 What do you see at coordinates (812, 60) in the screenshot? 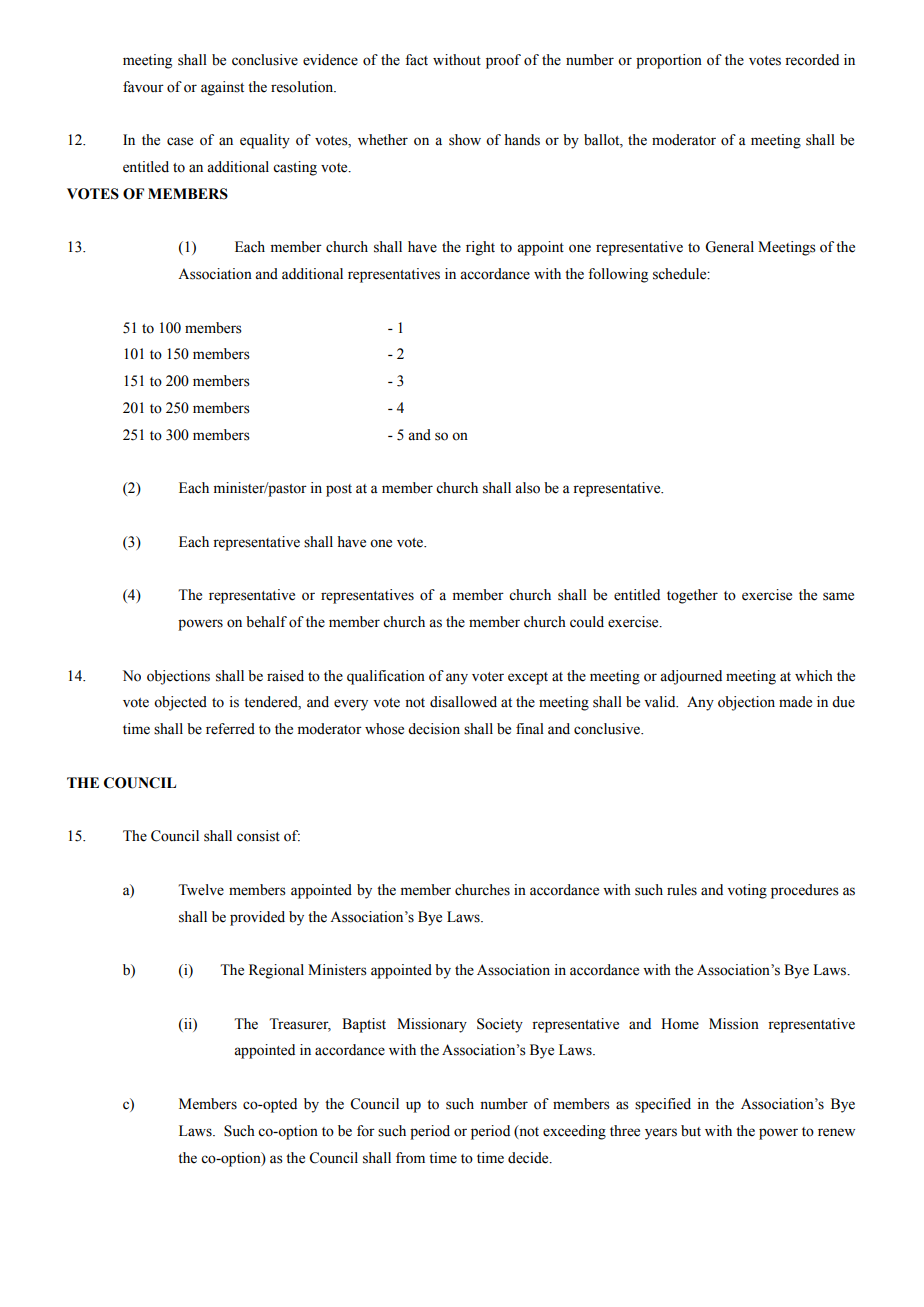
I see `recorded` at bounding box center [812, 60].
